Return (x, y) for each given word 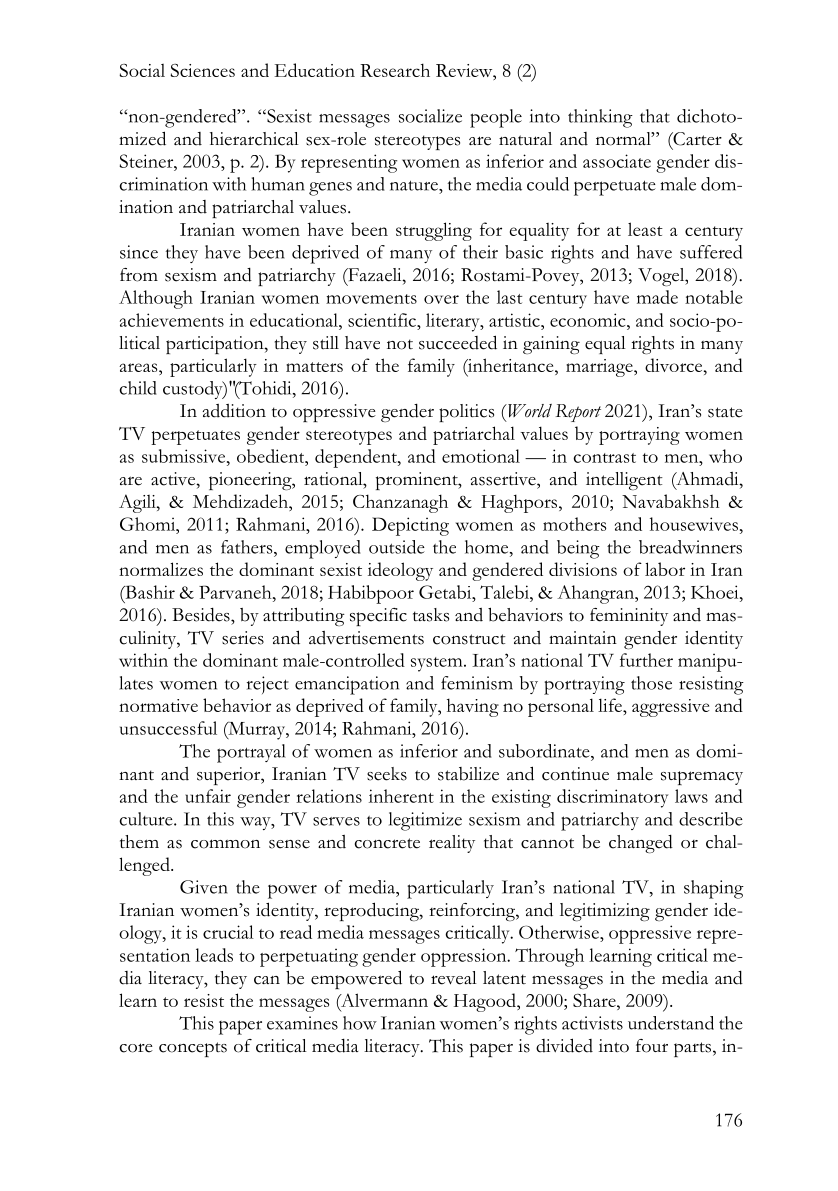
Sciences (202, 70)
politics (466, 413)
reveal (454, 978)
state (725, 412)
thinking (600, 118)
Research (395, 70)
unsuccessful (168, 728)
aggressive (671, 708)
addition (234, 411)
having (473, 707)
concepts (193, 1049)
